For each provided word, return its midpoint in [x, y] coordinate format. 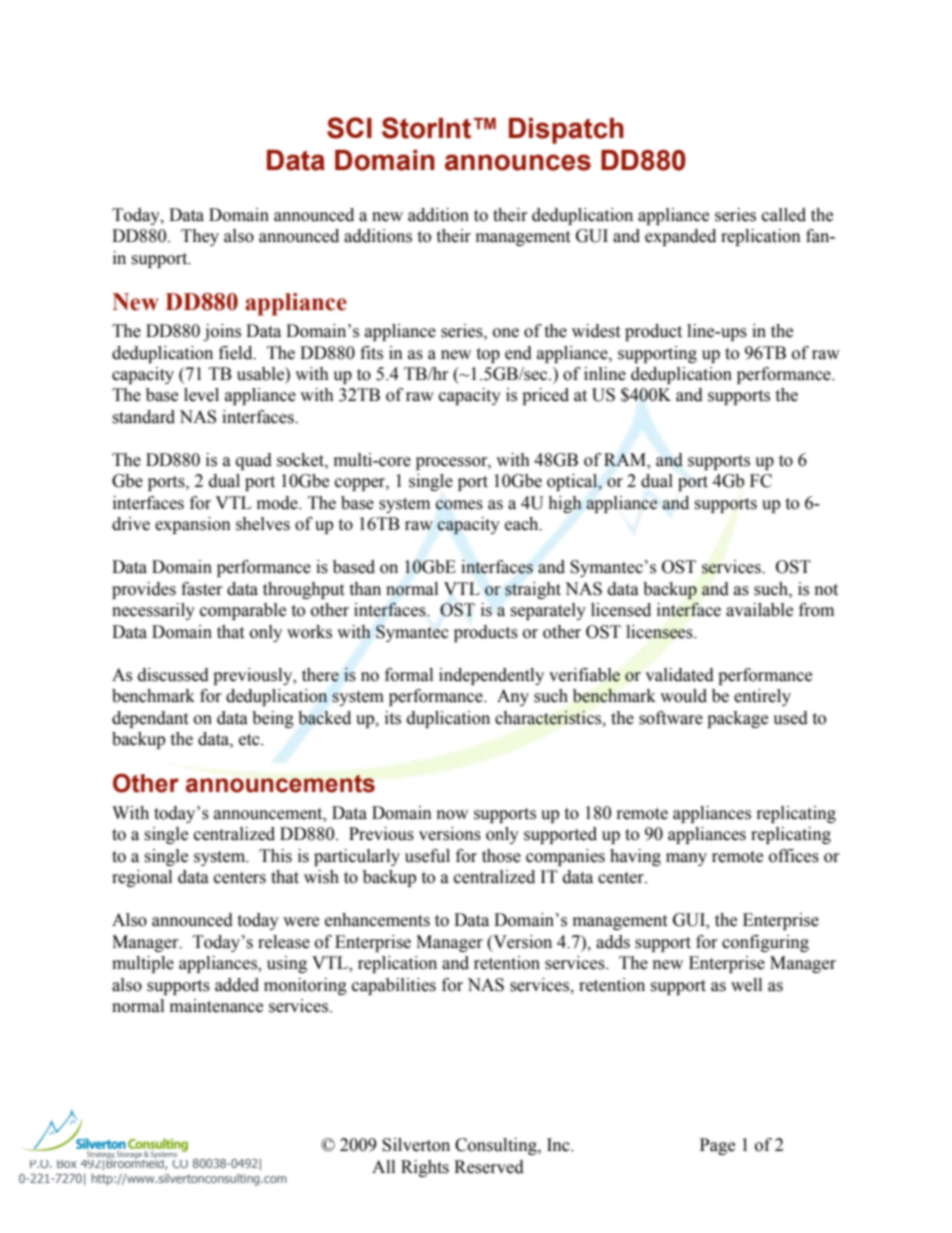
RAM [626, 460]
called [784, 215]
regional [142, 878]
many [686, 859]
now [452, 815]
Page [717, 1146]
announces [518, 162]
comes [459, 505]
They [200, 237]
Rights [425, 1168]
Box [67, 1164]
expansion [193, 525]
